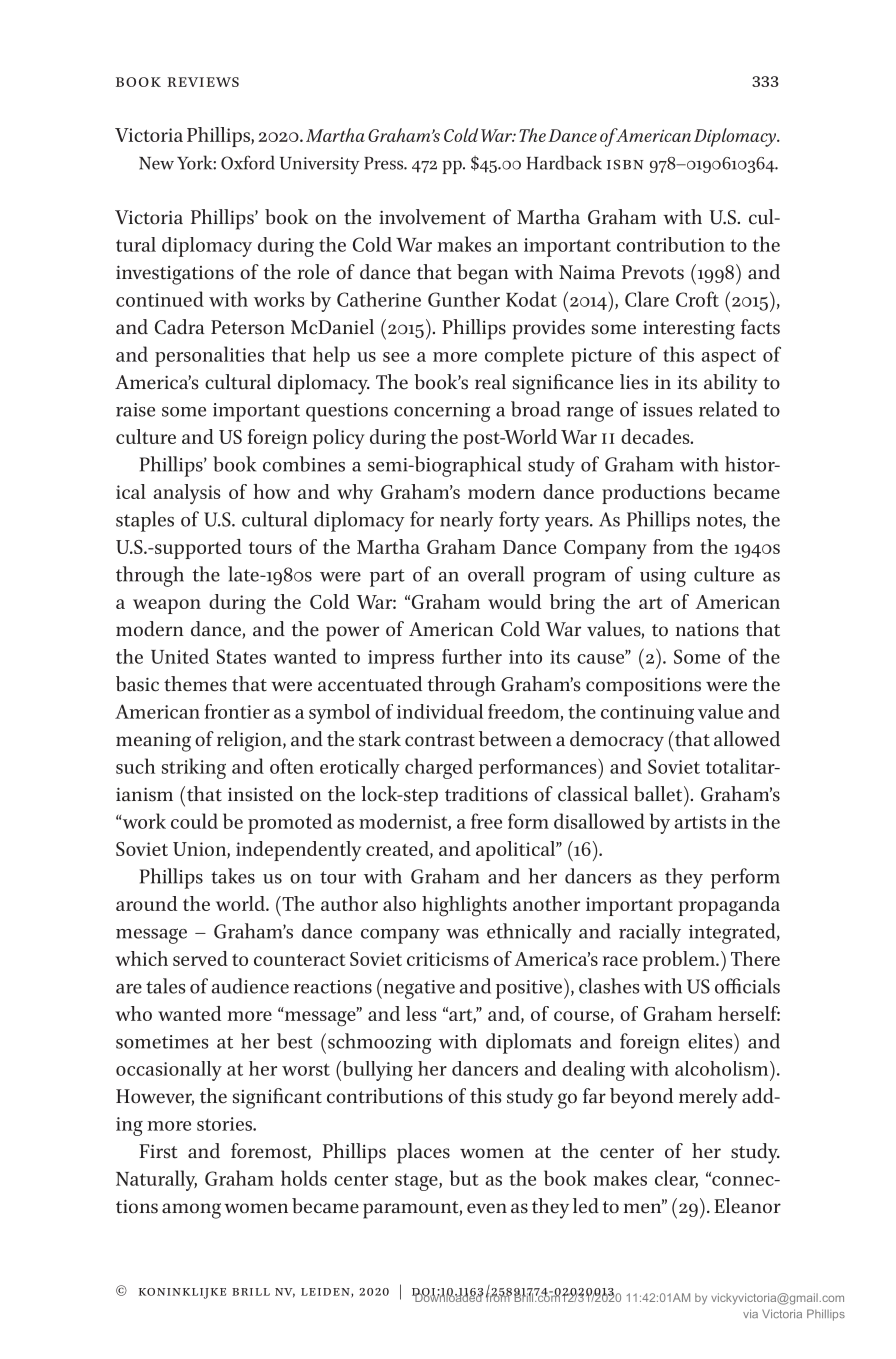  What do you see at coordinates (487, 1208) in the screenshot?
I see `even` at bounding box center [487, 1208].
